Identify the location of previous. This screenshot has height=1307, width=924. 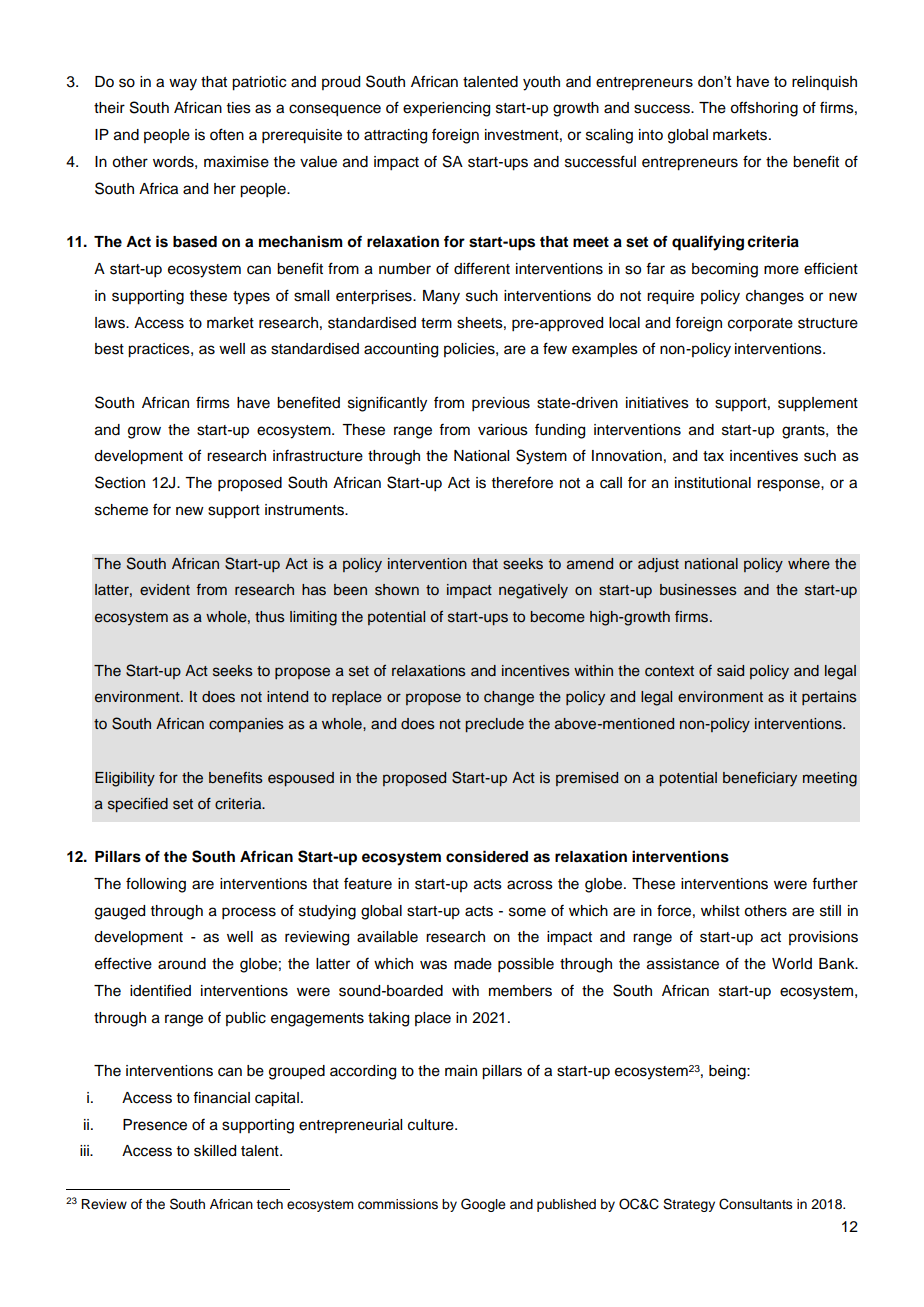
(501, 404).
